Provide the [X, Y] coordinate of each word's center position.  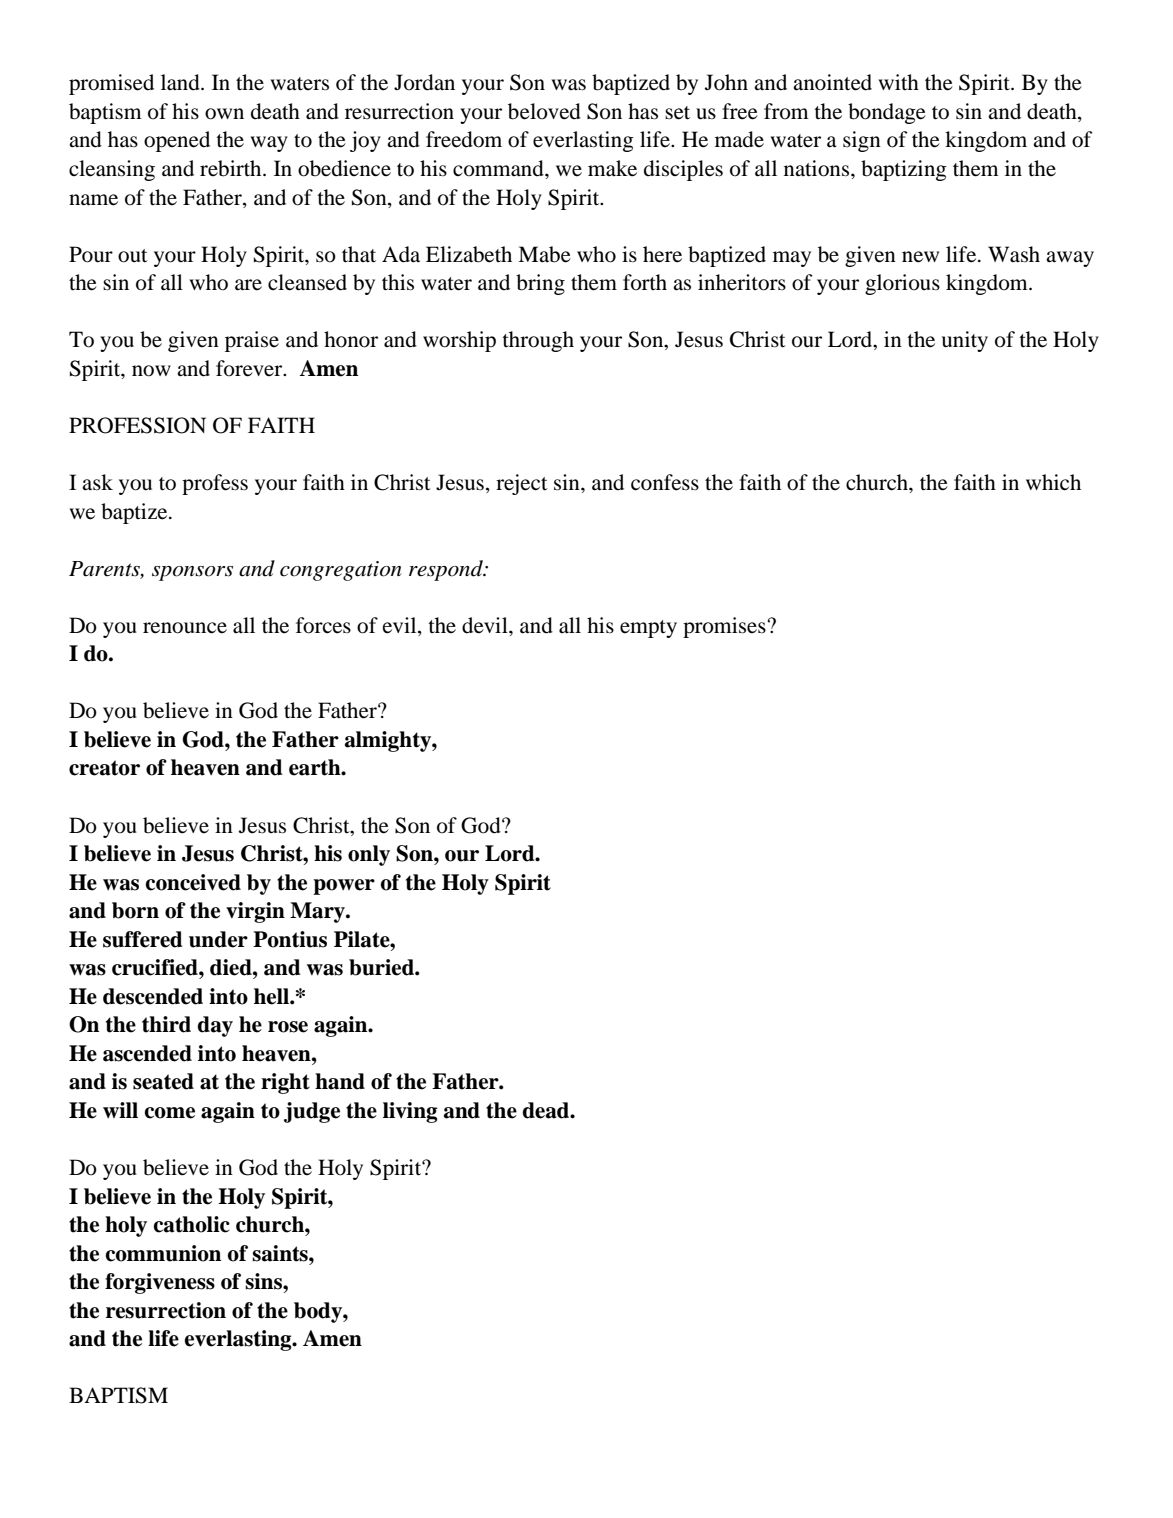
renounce [185, 628]
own [224, 114]
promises [724, 627]
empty [648, 629]
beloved [544, 111]
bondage [887, 113]
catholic [192, 1224]
